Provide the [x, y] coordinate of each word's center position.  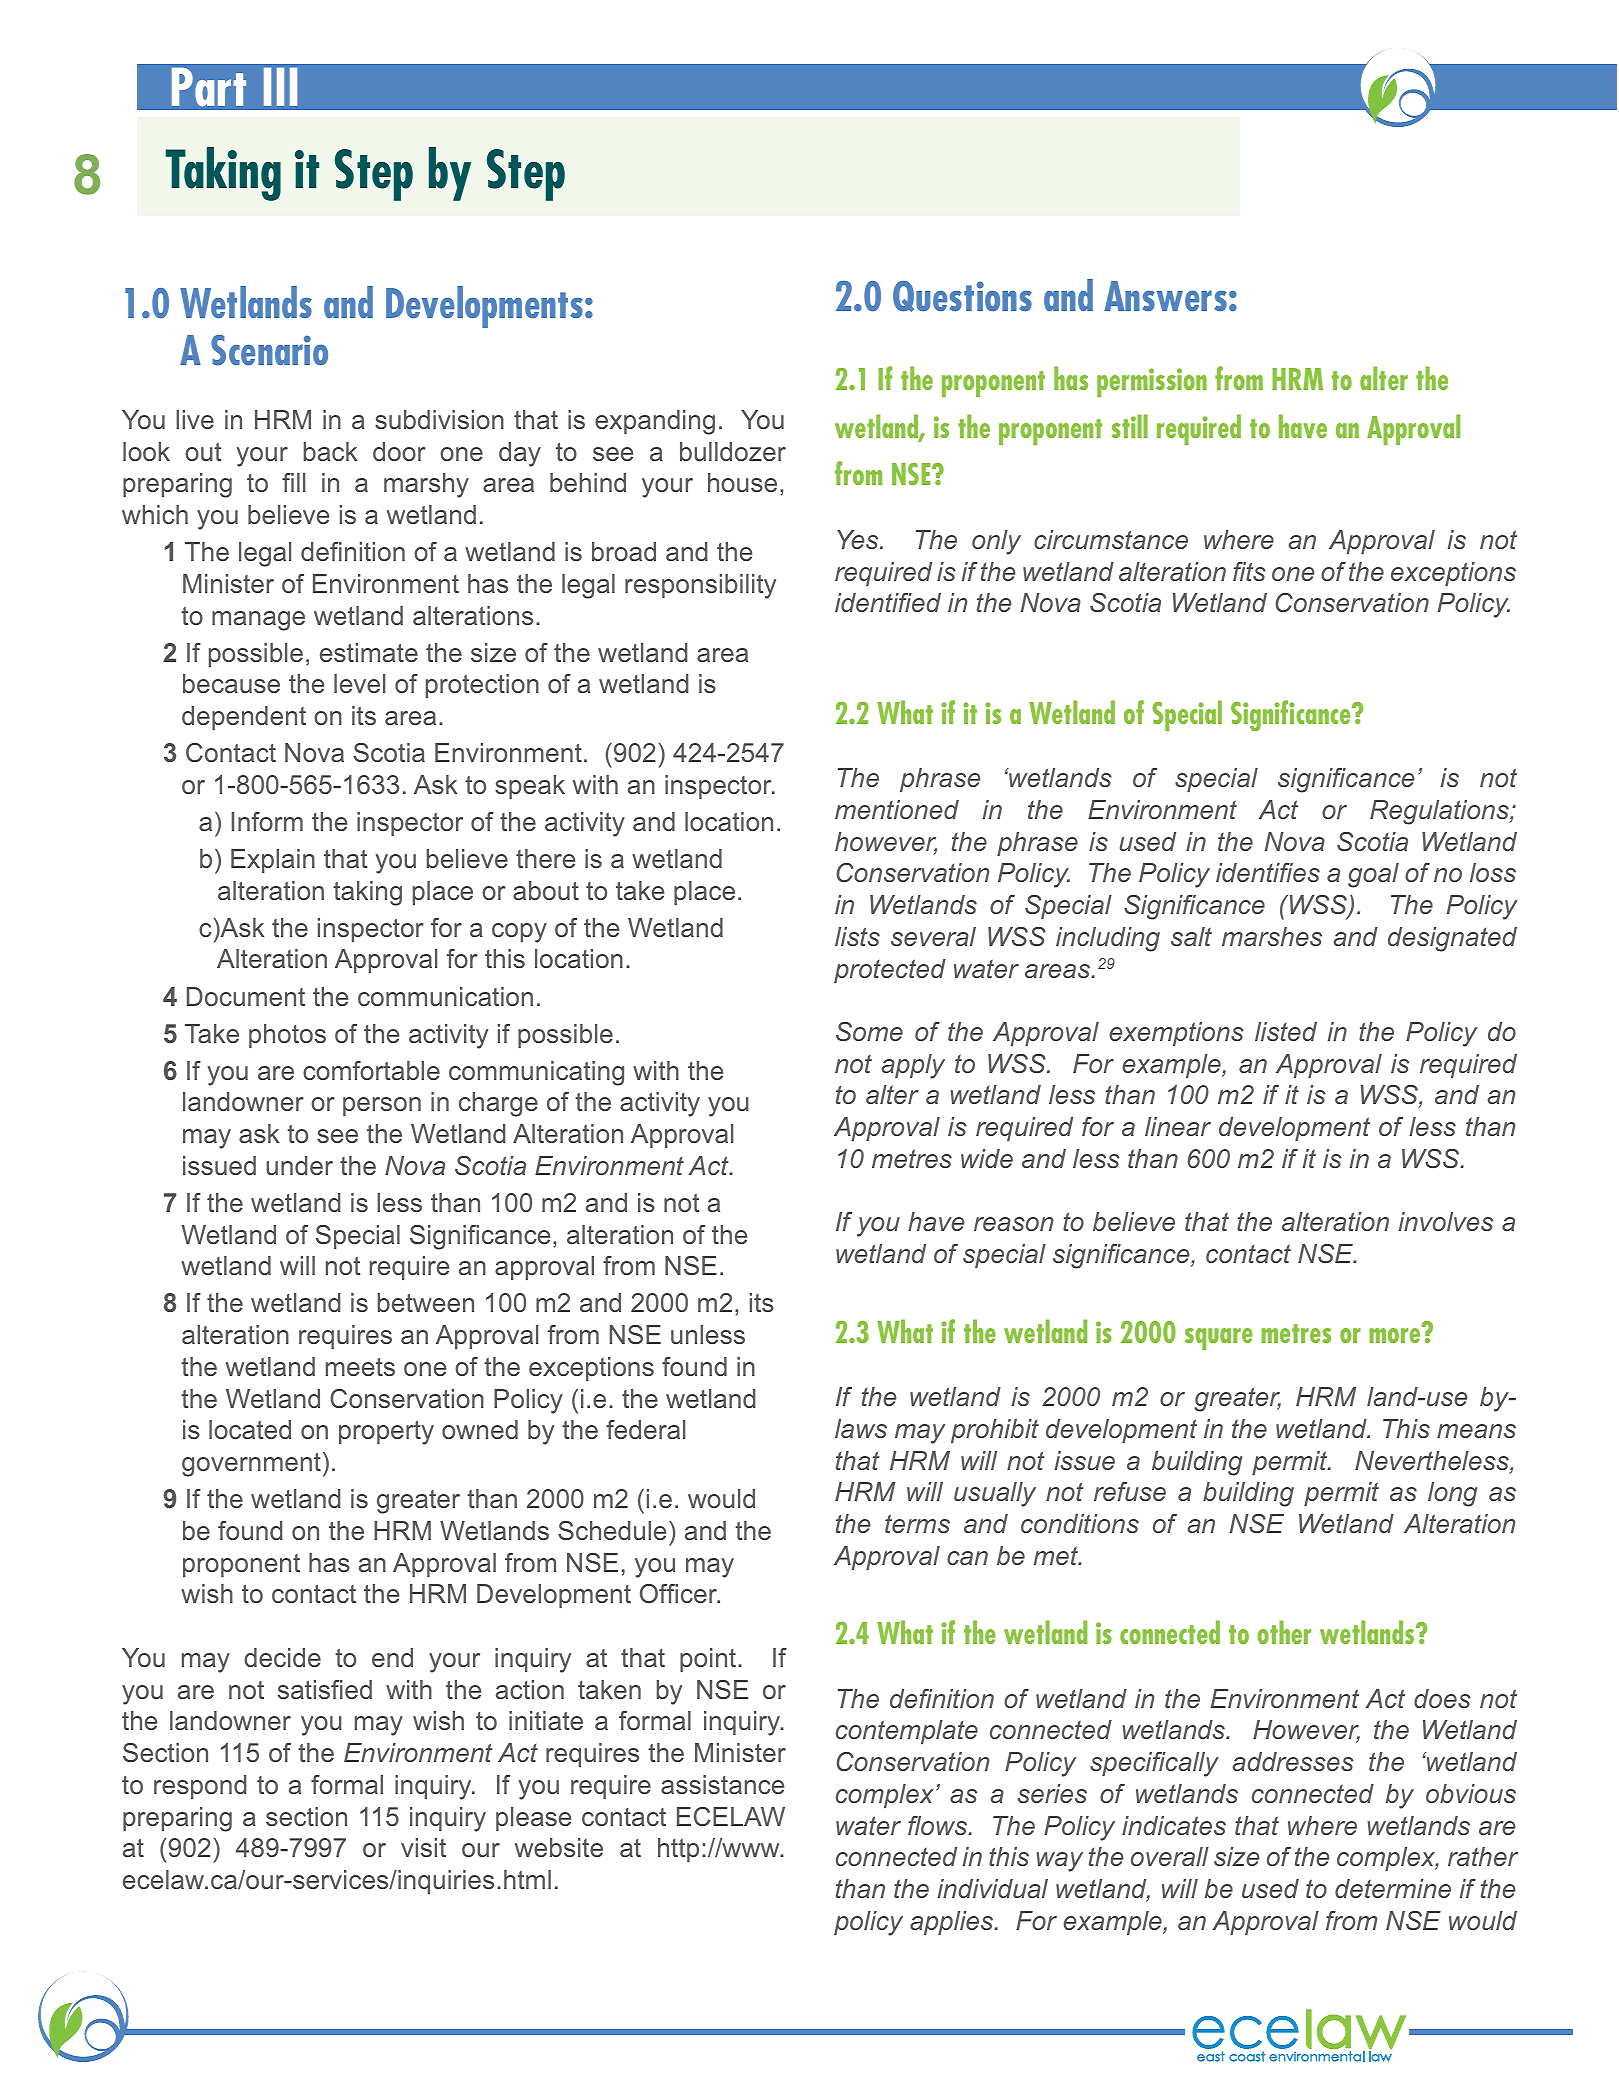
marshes [1272, 936]
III [280, 86]
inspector [371, 930]
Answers [1165, 296]
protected [890, 971]
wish [438, 1720]
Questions [962, 296]
